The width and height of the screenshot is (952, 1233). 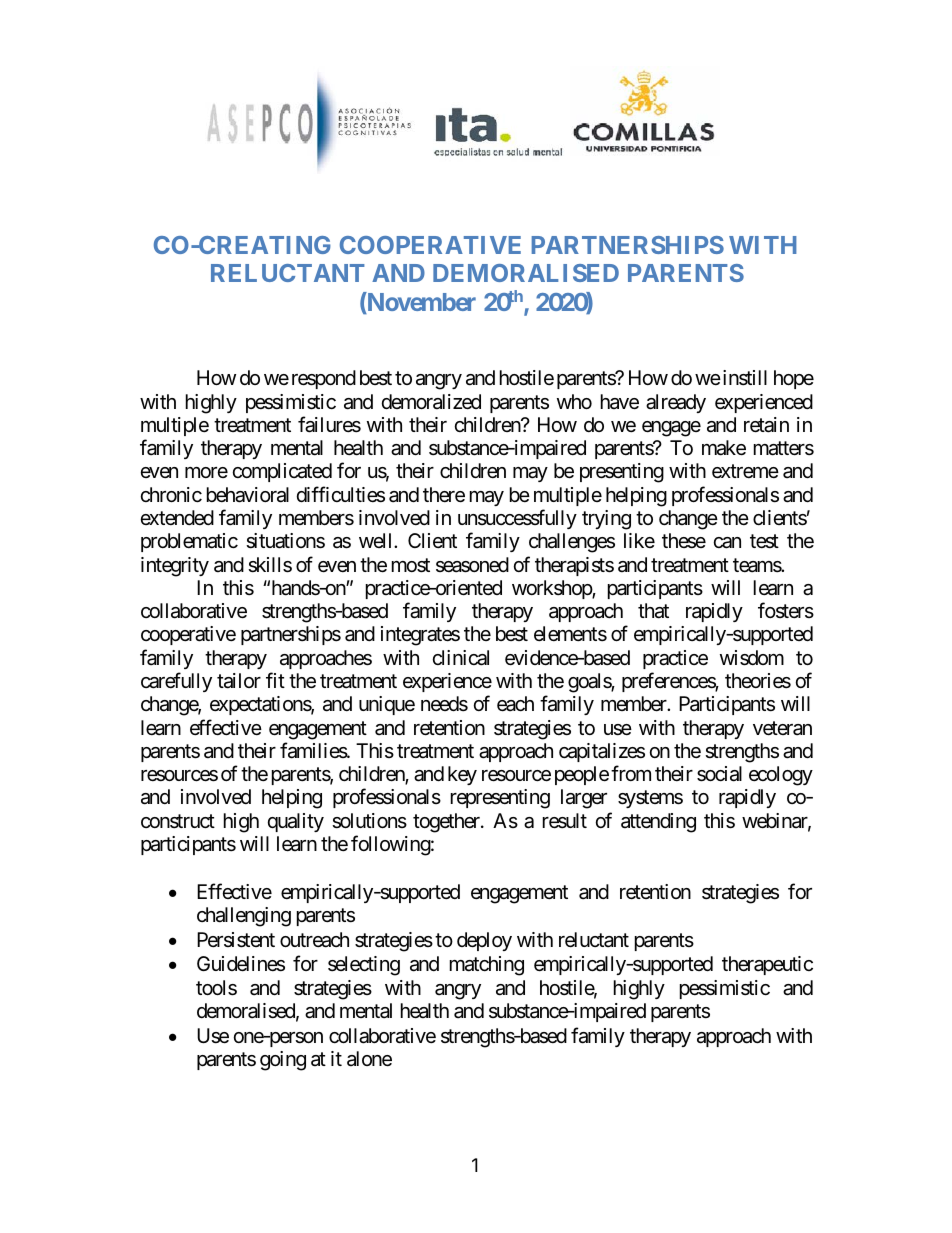 What do you see at coordinates (322, 379) in the screenshot?
I see `respond` at bounding box center [322, 379].
